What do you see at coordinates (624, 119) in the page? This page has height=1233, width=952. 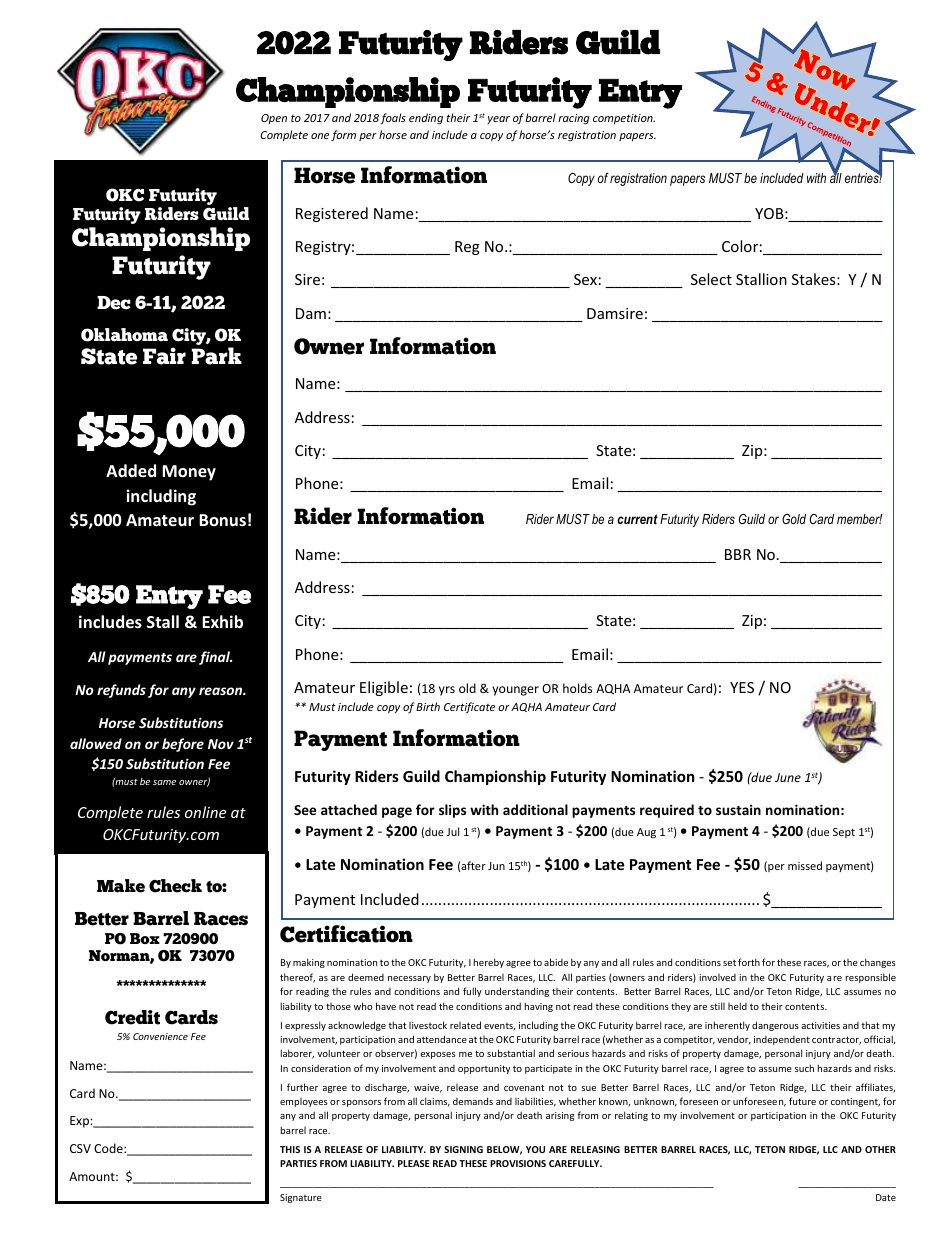 I see `competition` at bounding box center [624, 119].
